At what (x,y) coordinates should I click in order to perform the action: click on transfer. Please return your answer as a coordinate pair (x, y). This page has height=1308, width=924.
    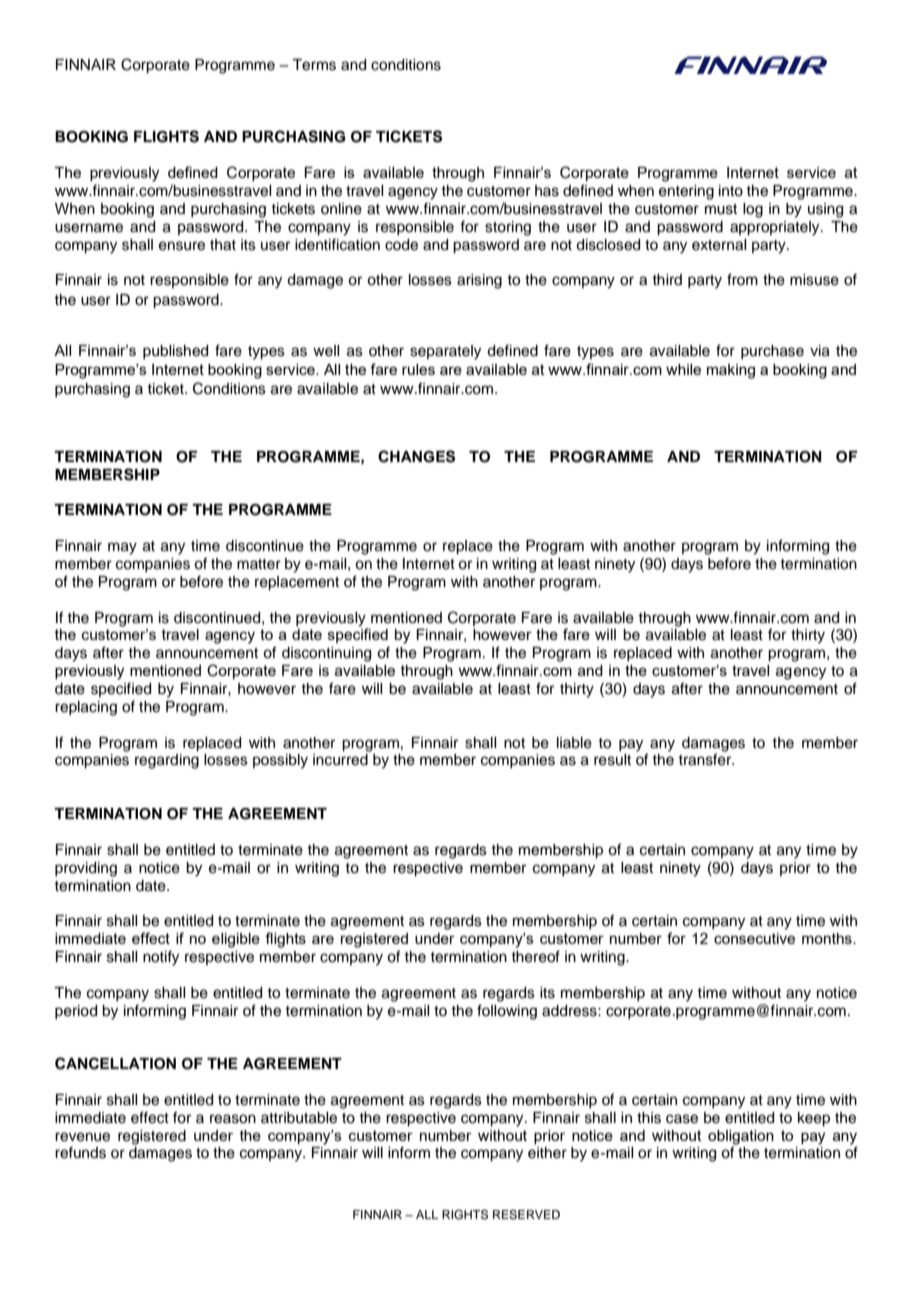
    Looking at the image, I should click on (706, 759).
